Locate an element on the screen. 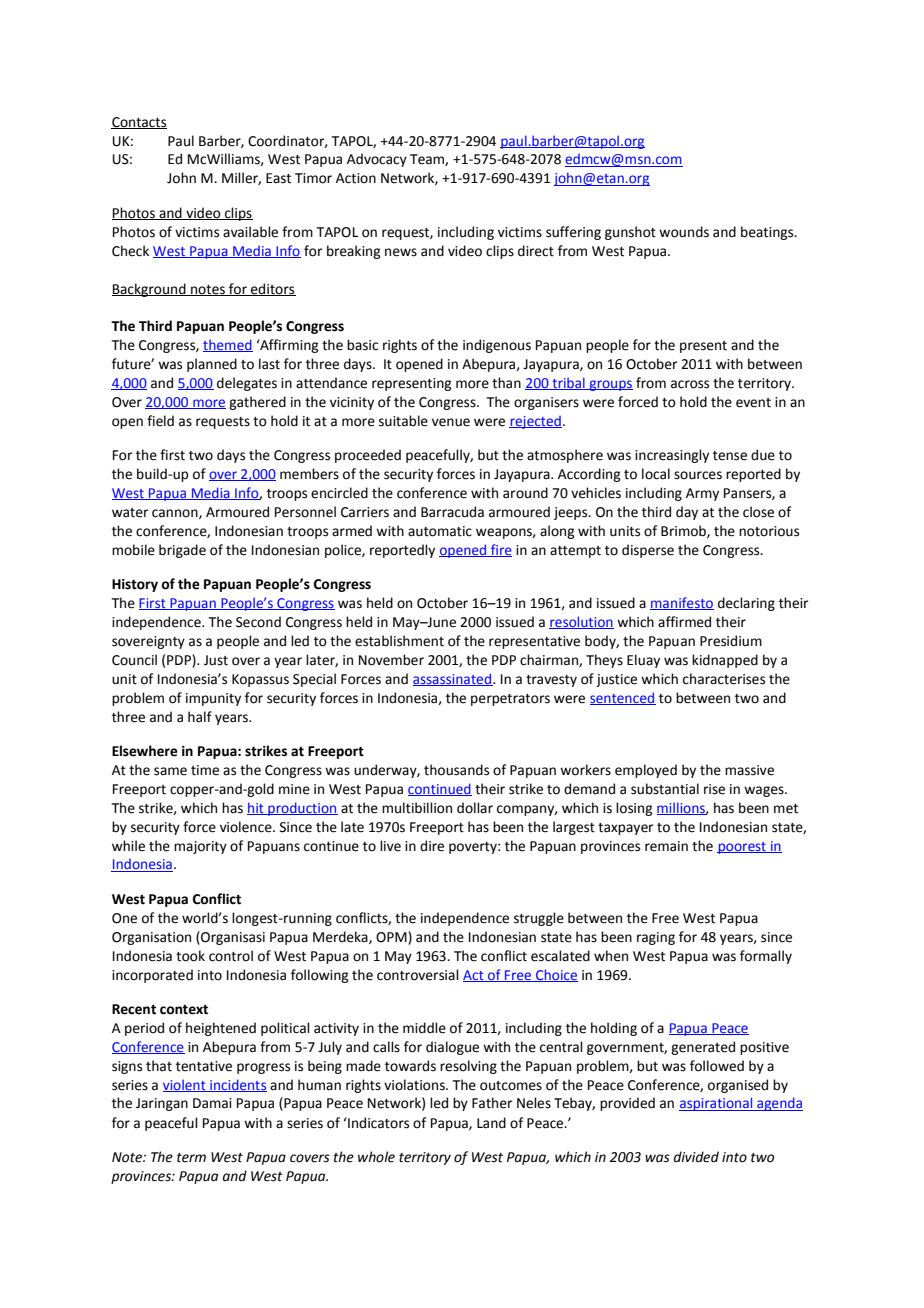 This screenshot has height=1308, width=924. raging is located at coordinates (656, 938).
